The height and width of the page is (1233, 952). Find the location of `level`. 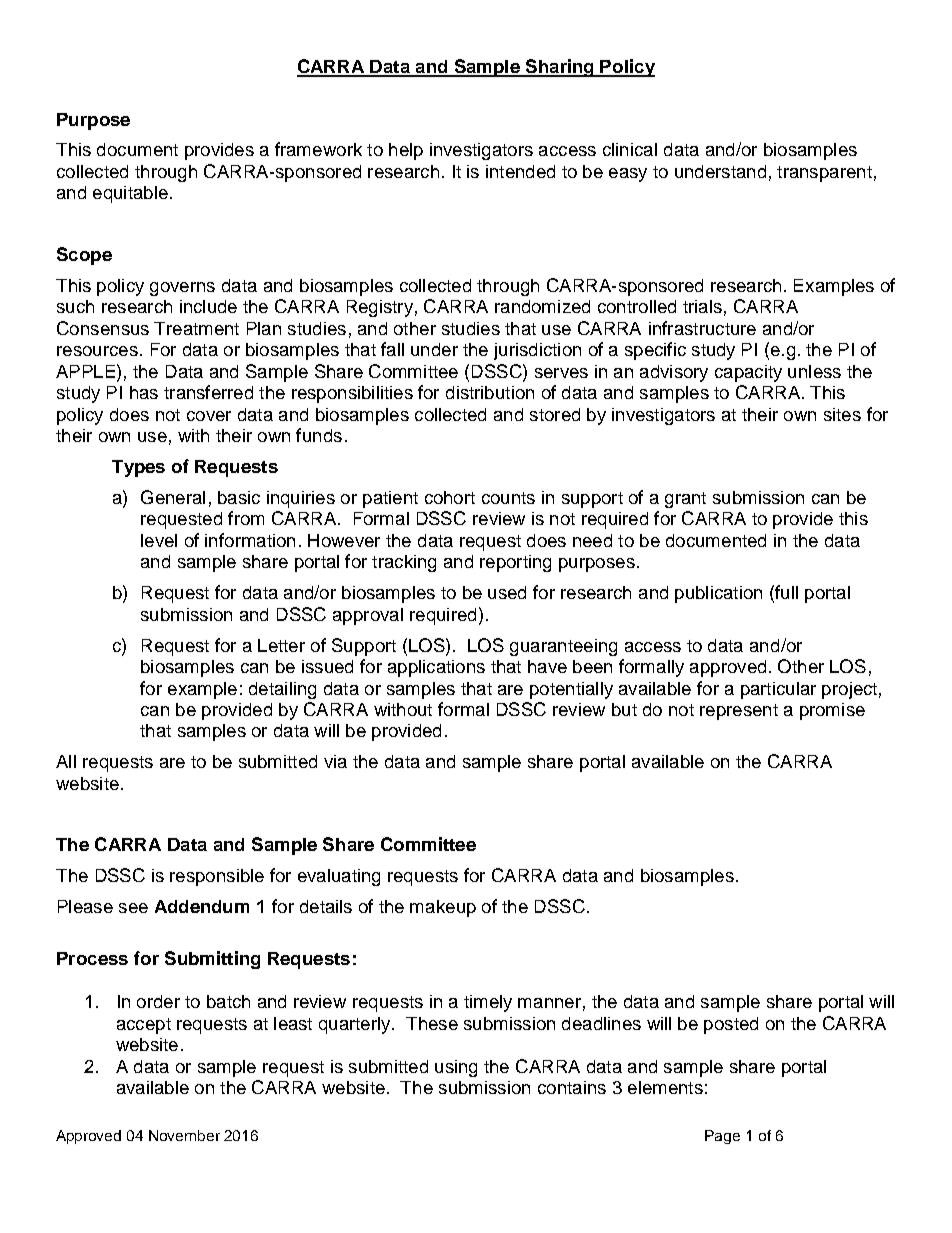

level is located at coordinates (159, 540).
